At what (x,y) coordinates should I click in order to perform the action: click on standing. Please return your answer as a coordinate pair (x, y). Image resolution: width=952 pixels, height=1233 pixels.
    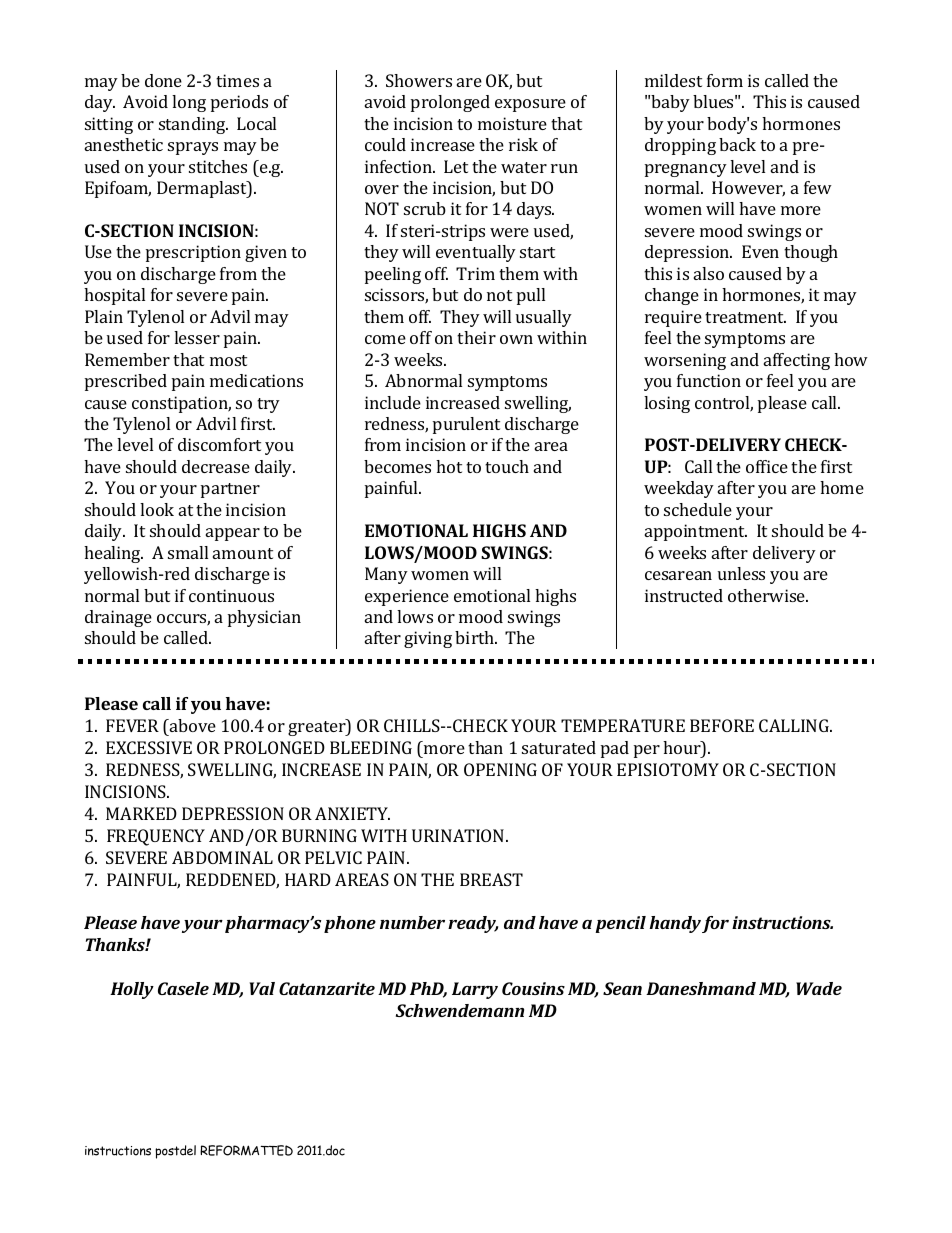
    Looking at the image, I should click on (193, 125).
